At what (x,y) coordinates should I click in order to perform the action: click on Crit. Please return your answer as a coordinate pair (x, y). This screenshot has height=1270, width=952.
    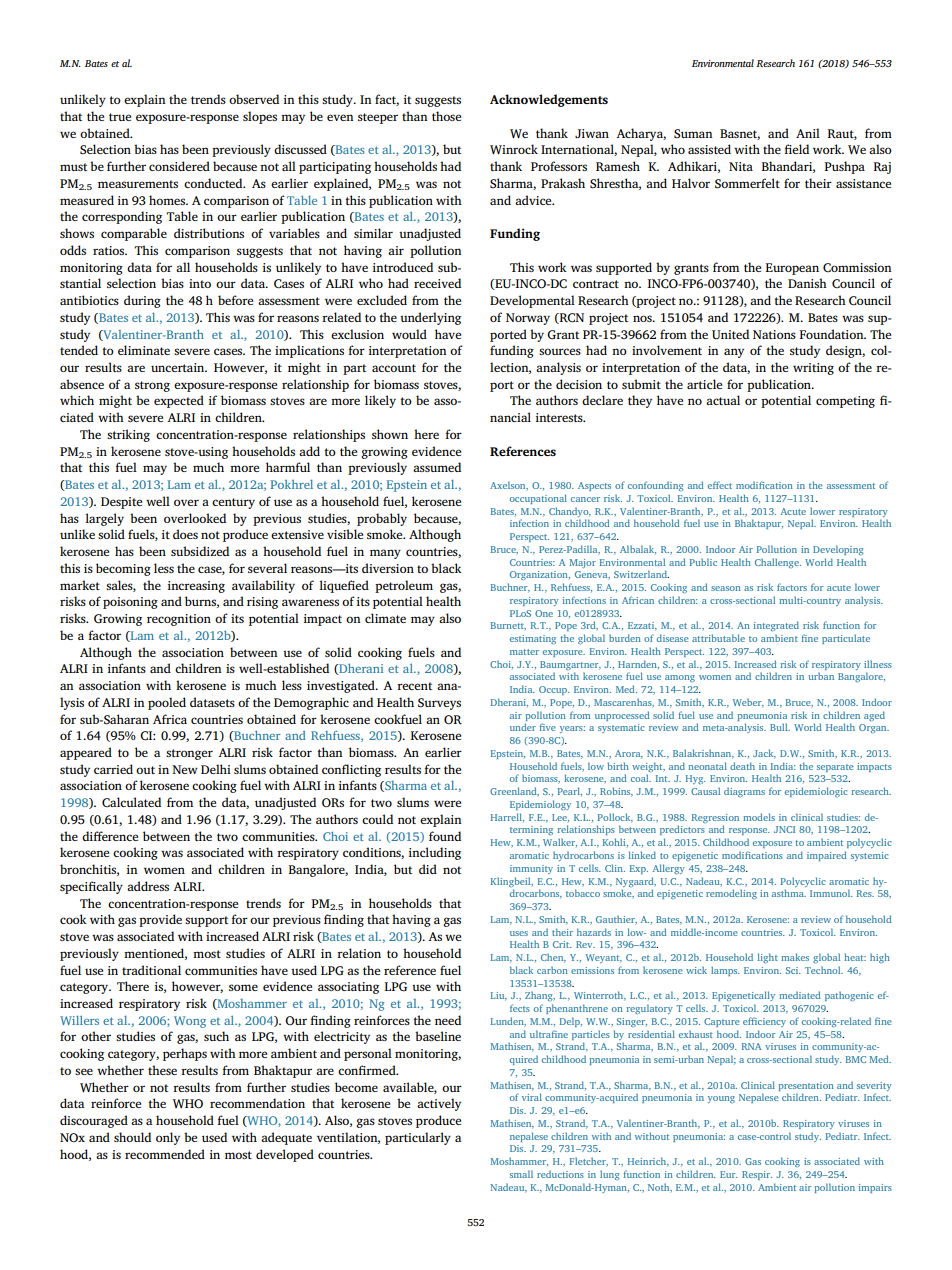
    Looking at the image, I should click on (562, 944).
